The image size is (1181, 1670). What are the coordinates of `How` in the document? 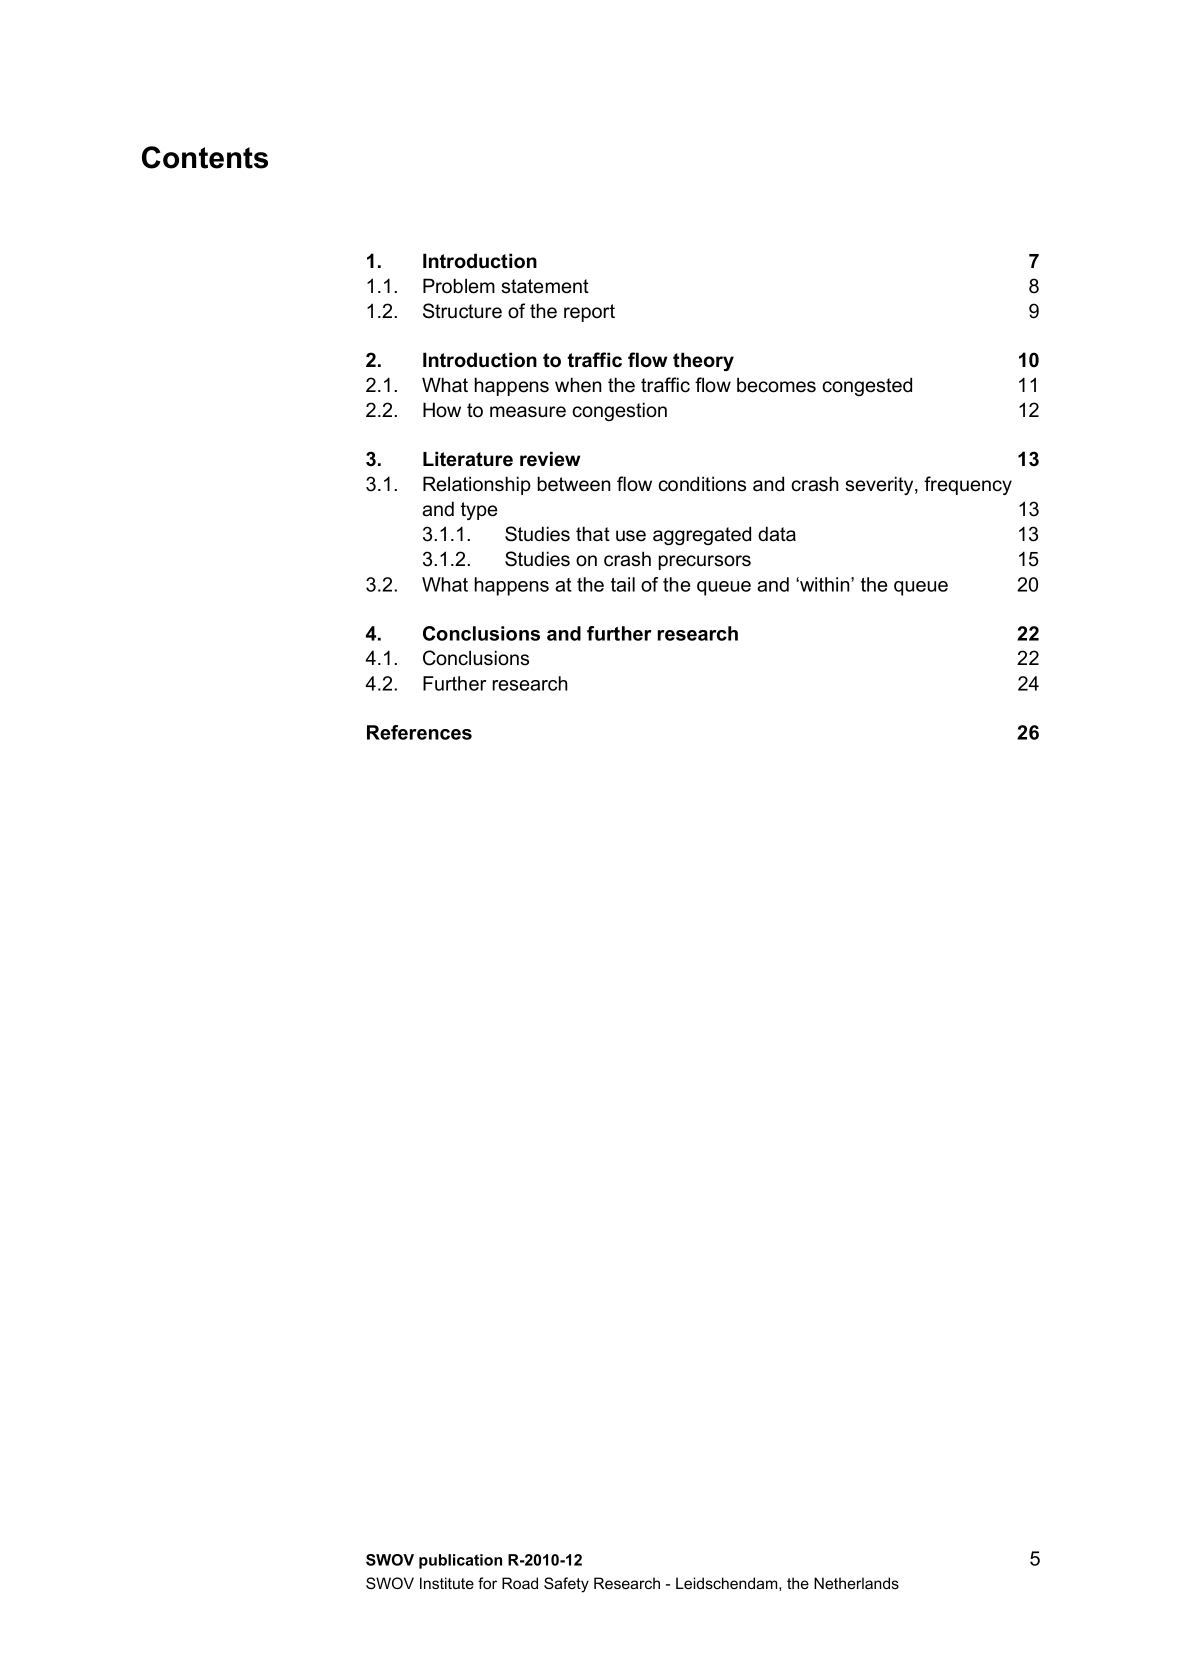 It's located at (442, 410).
